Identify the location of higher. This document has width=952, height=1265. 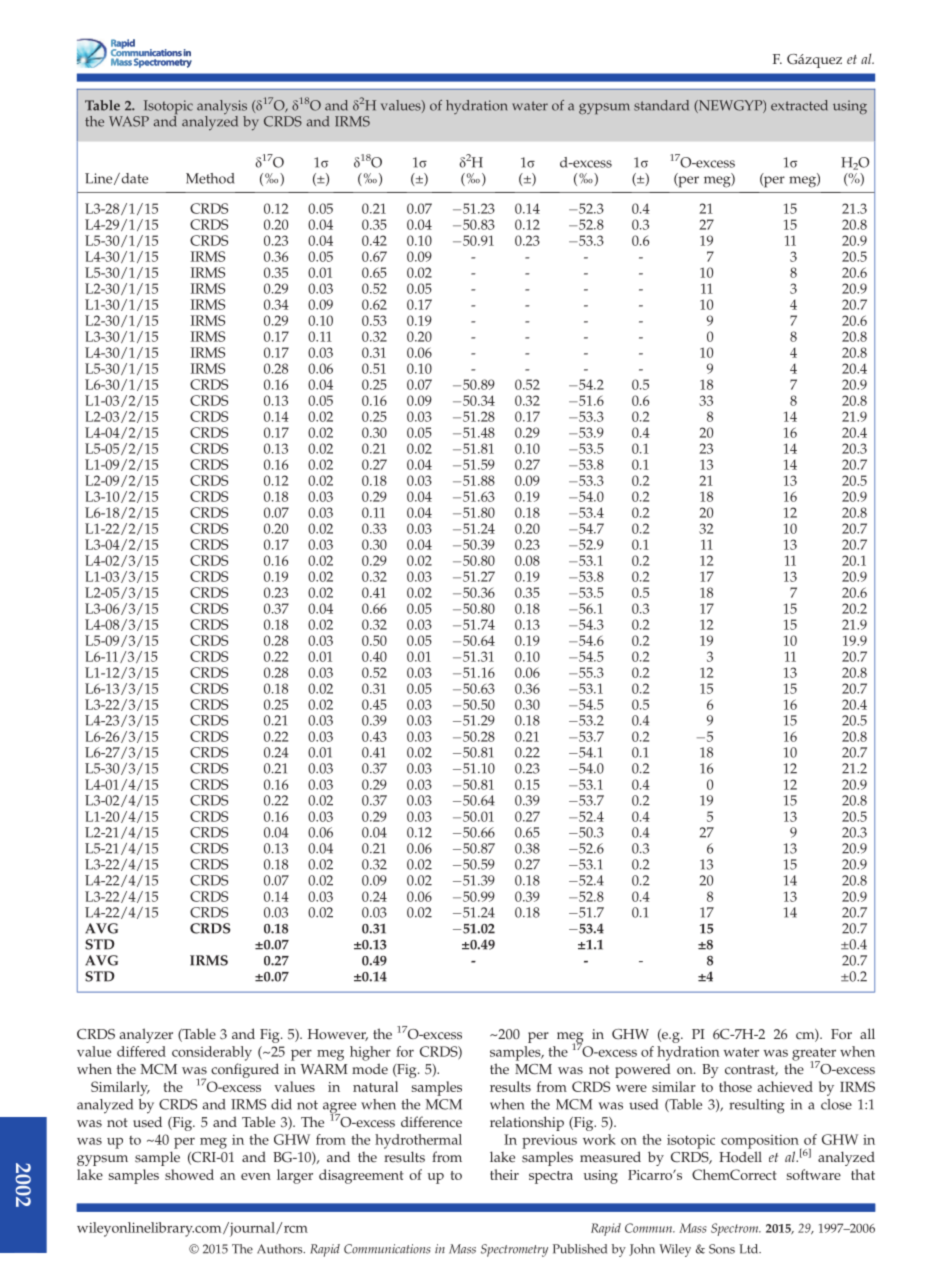
(370, 1053).
